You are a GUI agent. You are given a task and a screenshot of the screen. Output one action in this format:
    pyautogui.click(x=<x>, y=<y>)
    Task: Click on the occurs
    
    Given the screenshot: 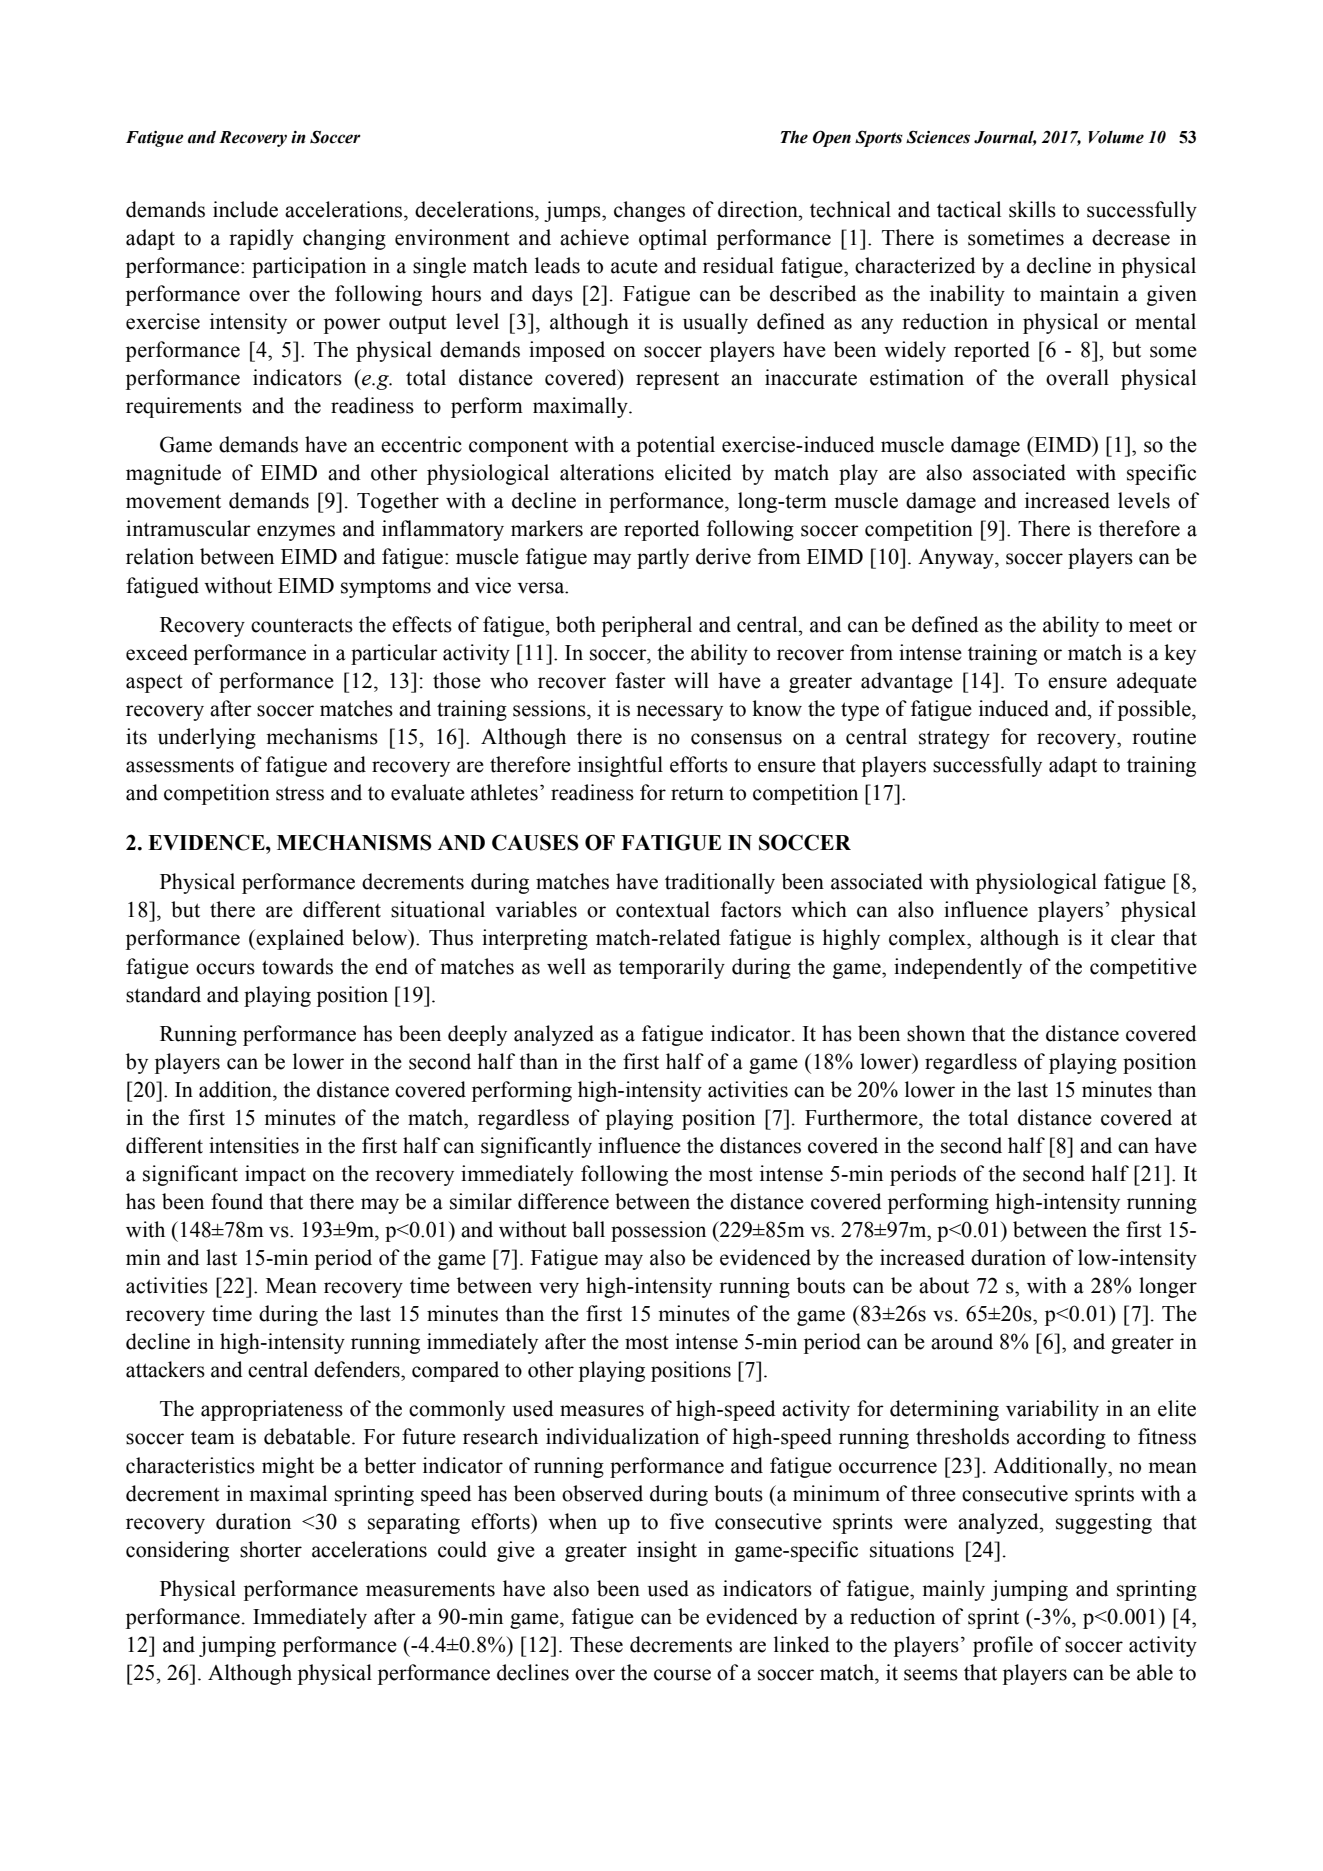 What is the action you would take?
    pyautogui.click(x=225, y=969)
